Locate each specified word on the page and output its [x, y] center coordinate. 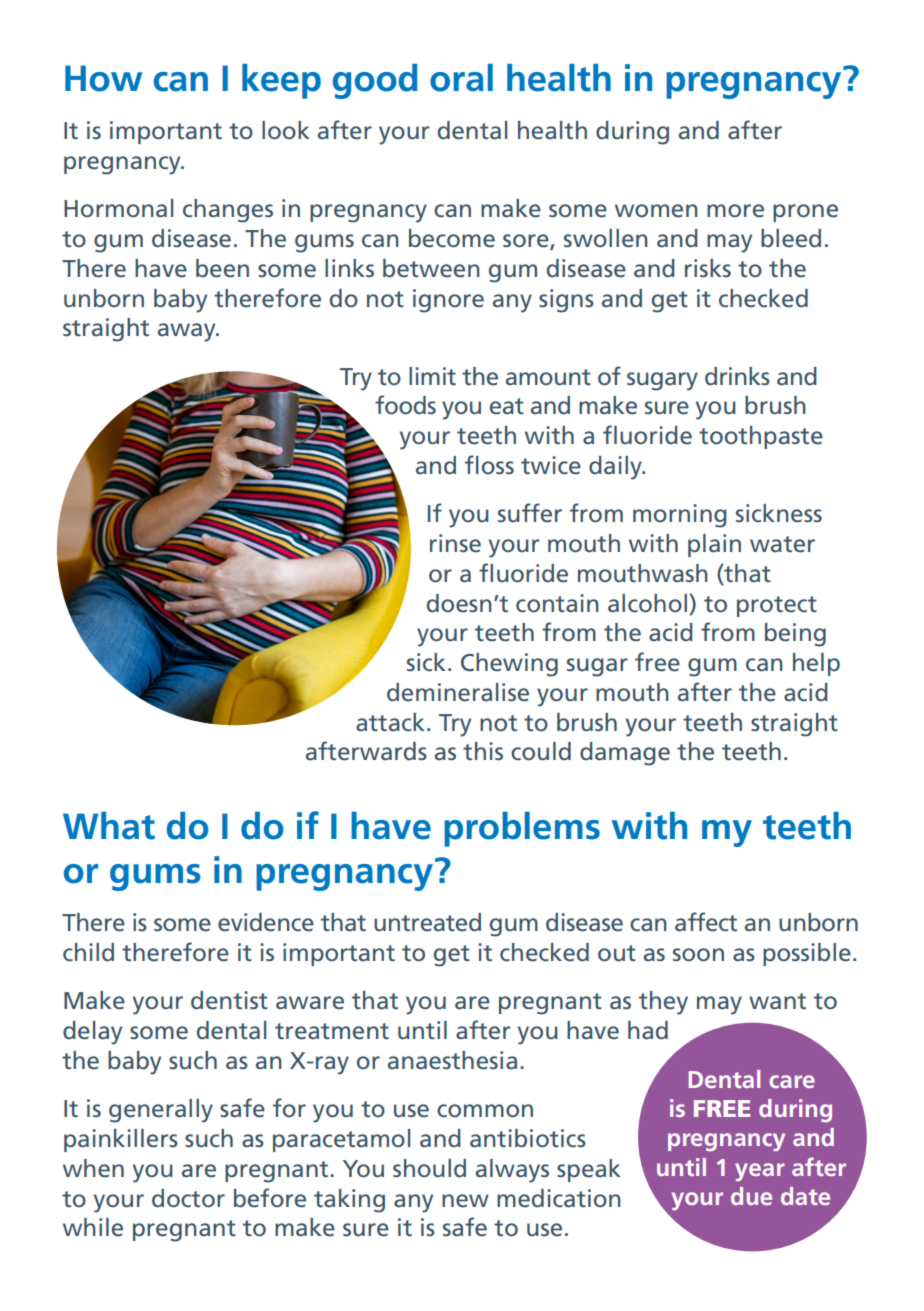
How [103, 78]
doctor [188, 1198]
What [109, 826]
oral [461, 78]
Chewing [509, 665]
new [465, 1201]
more [735, 211]
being [795, 635]
